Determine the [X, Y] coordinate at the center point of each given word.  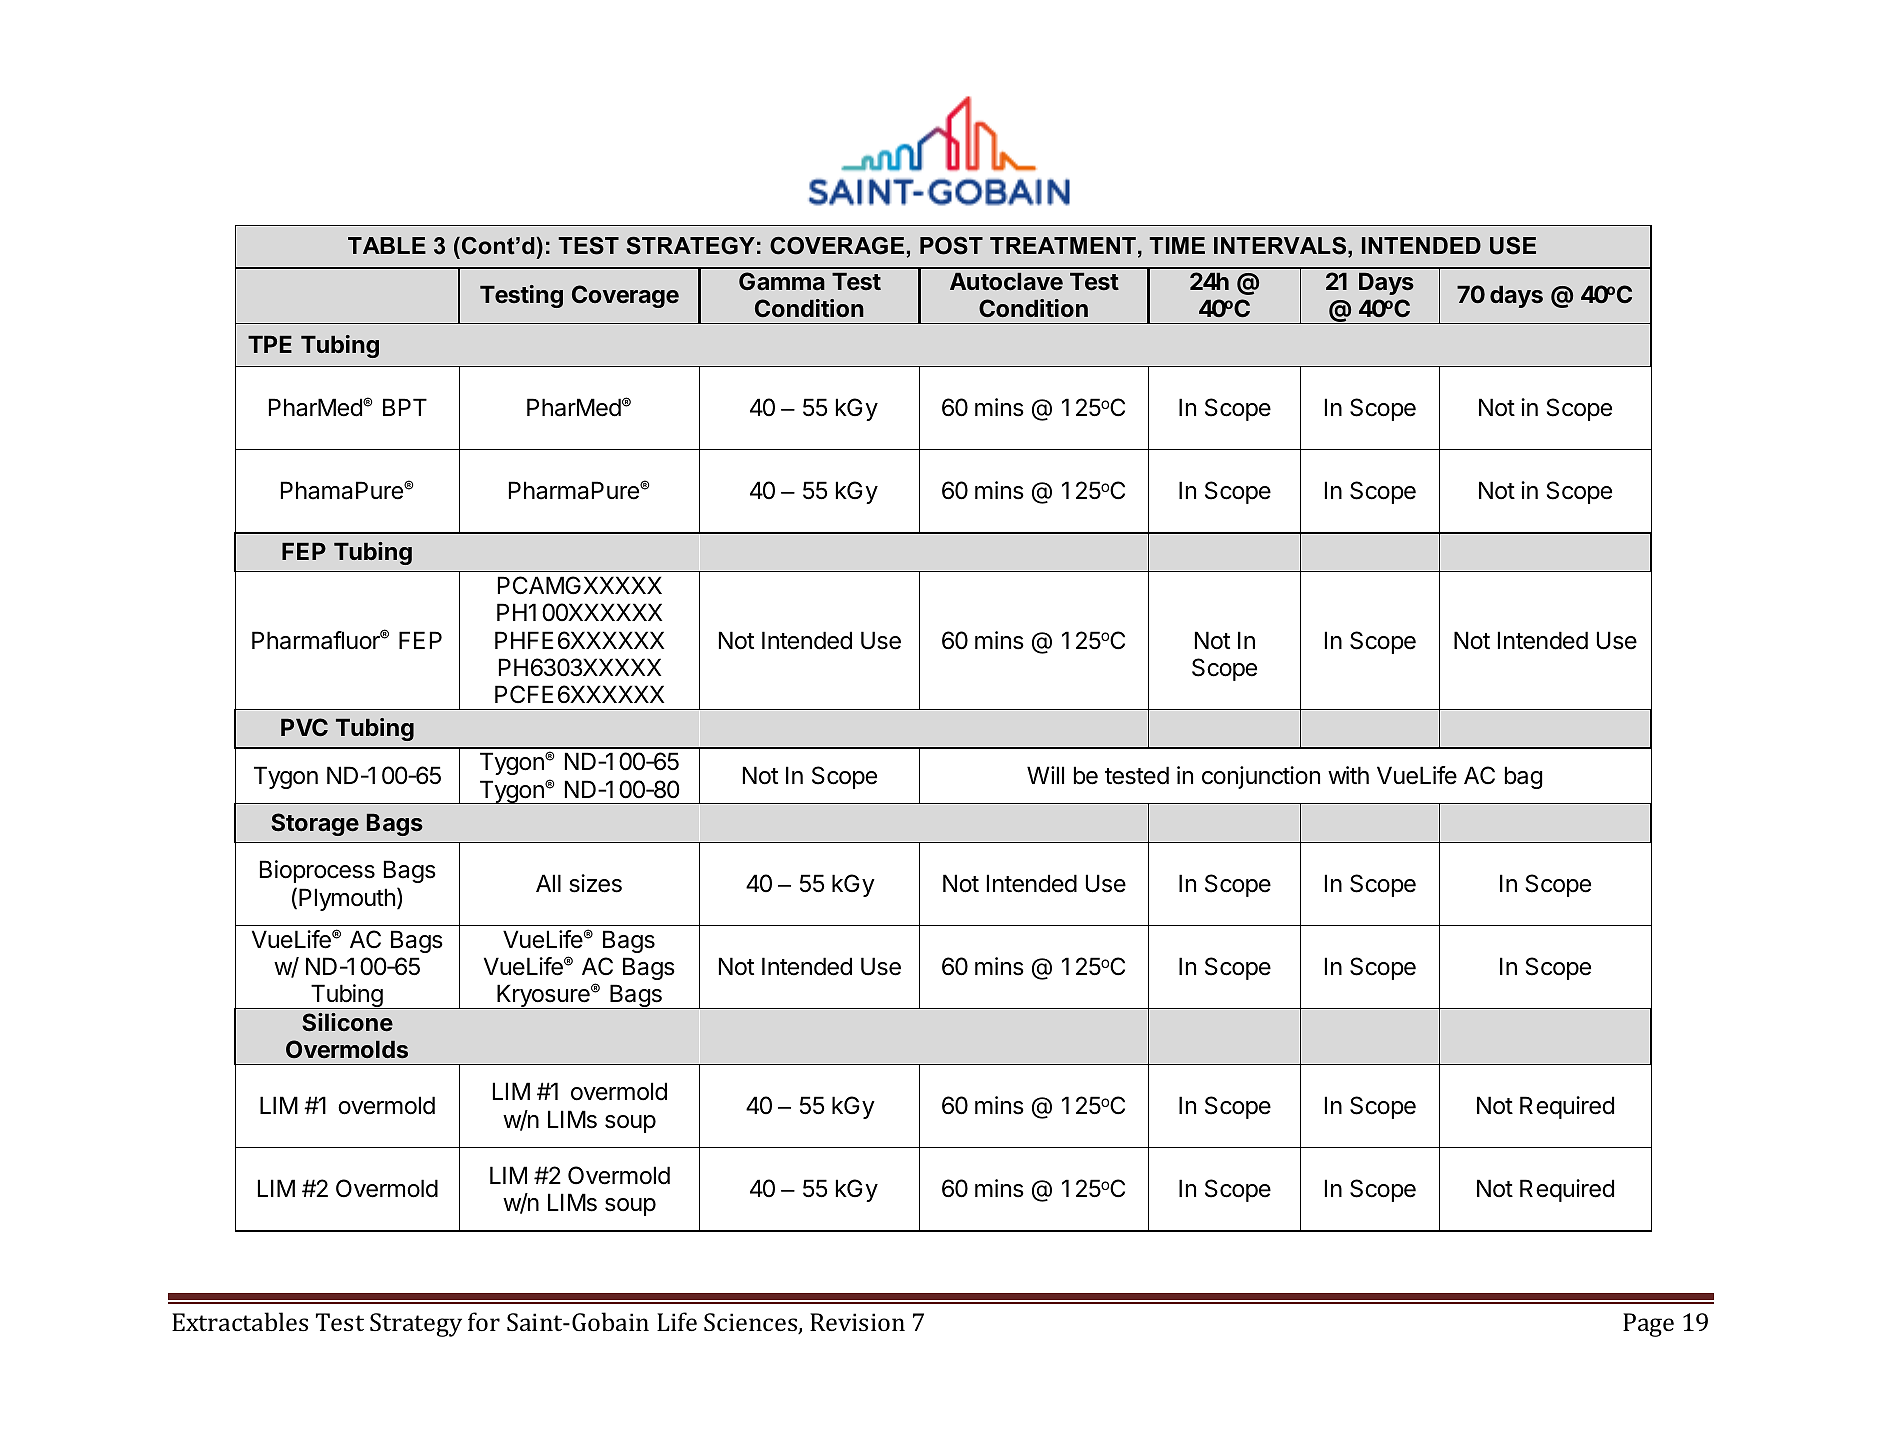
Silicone [347, 1022]
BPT [405, 407]
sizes [595, 883]
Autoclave [1006, 281]
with [1348, 775]
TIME [1177, 245]
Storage [315, 824]
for [484, 1321]
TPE [270, 344]
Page [1648, 1325]
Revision [857, 1322]
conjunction [1261, 777]
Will [1045, 775]
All [548, 883]
